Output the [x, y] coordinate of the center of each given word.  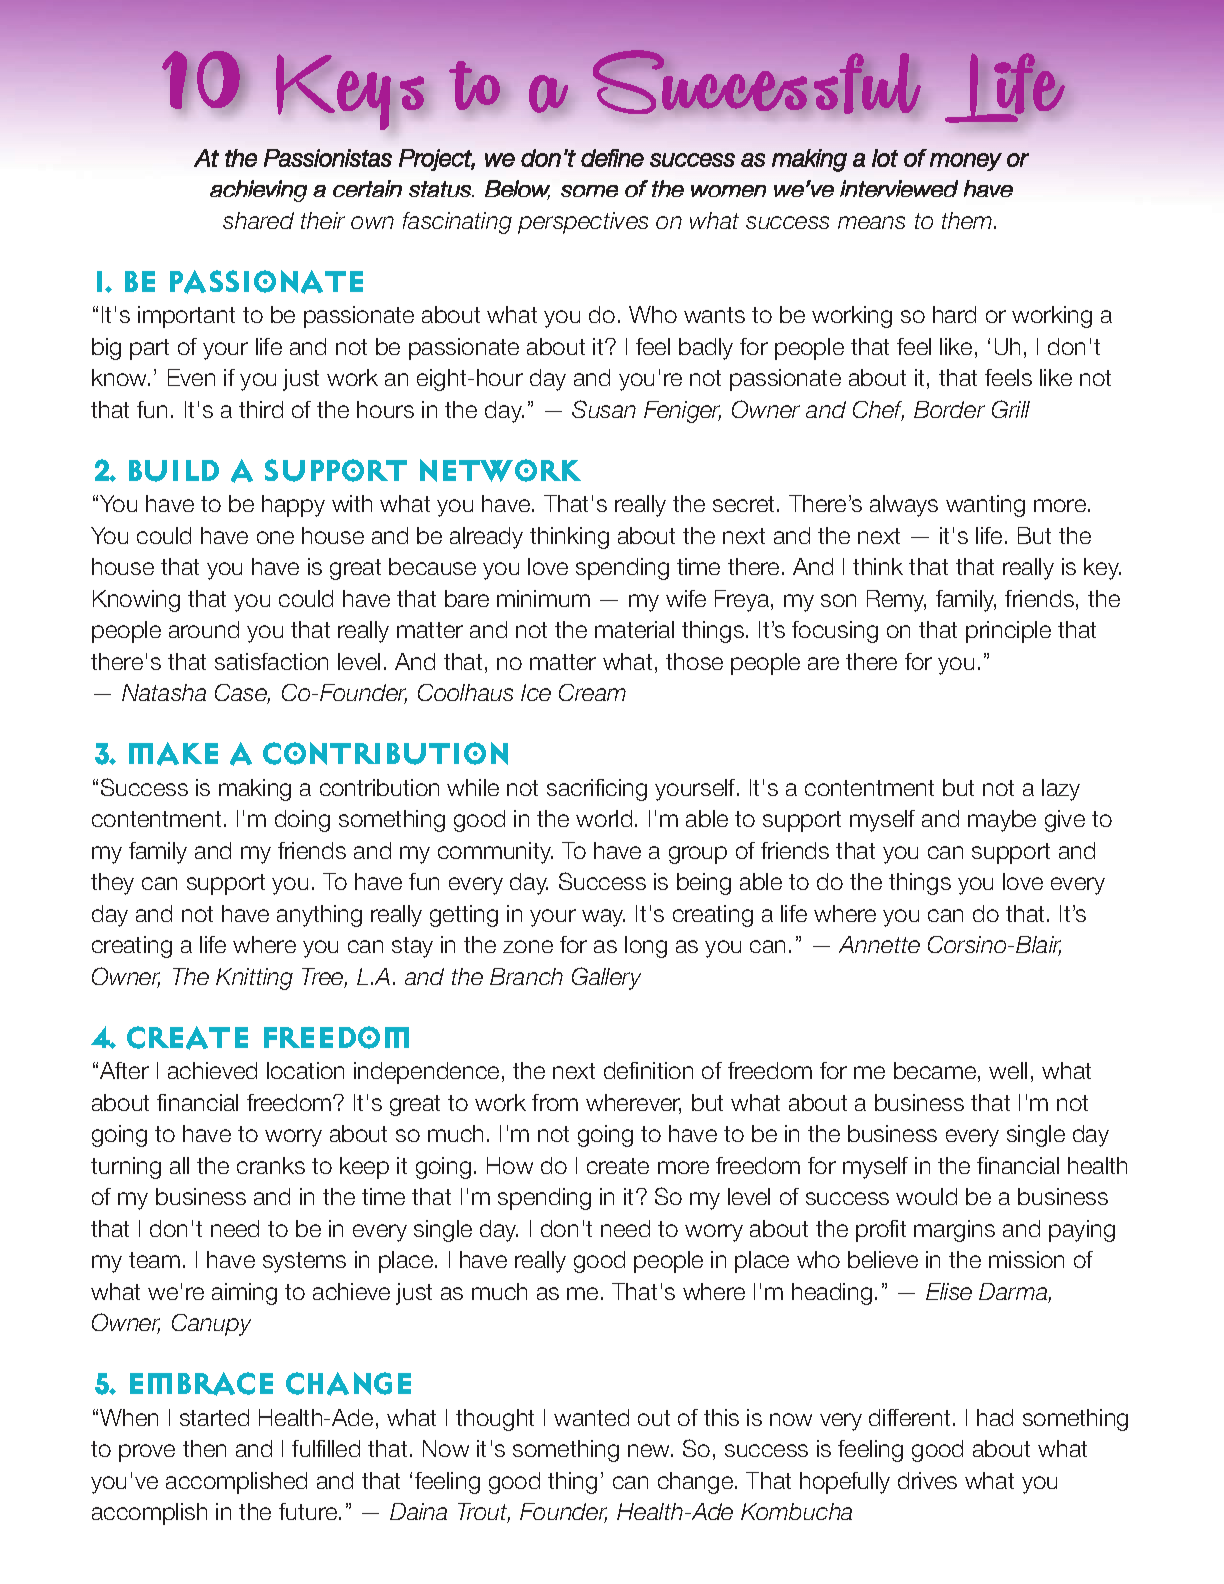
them [968, 220]
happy [293, 506]
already [486, 538]
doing [302, 821]
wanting [985, 506]
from [555, 1102]
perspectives [583, 223]
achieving [258, 191]
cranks [271, 1165]
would [926, 1196]
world [604, 818]
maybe [1002, 821]
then [204, 1448]
